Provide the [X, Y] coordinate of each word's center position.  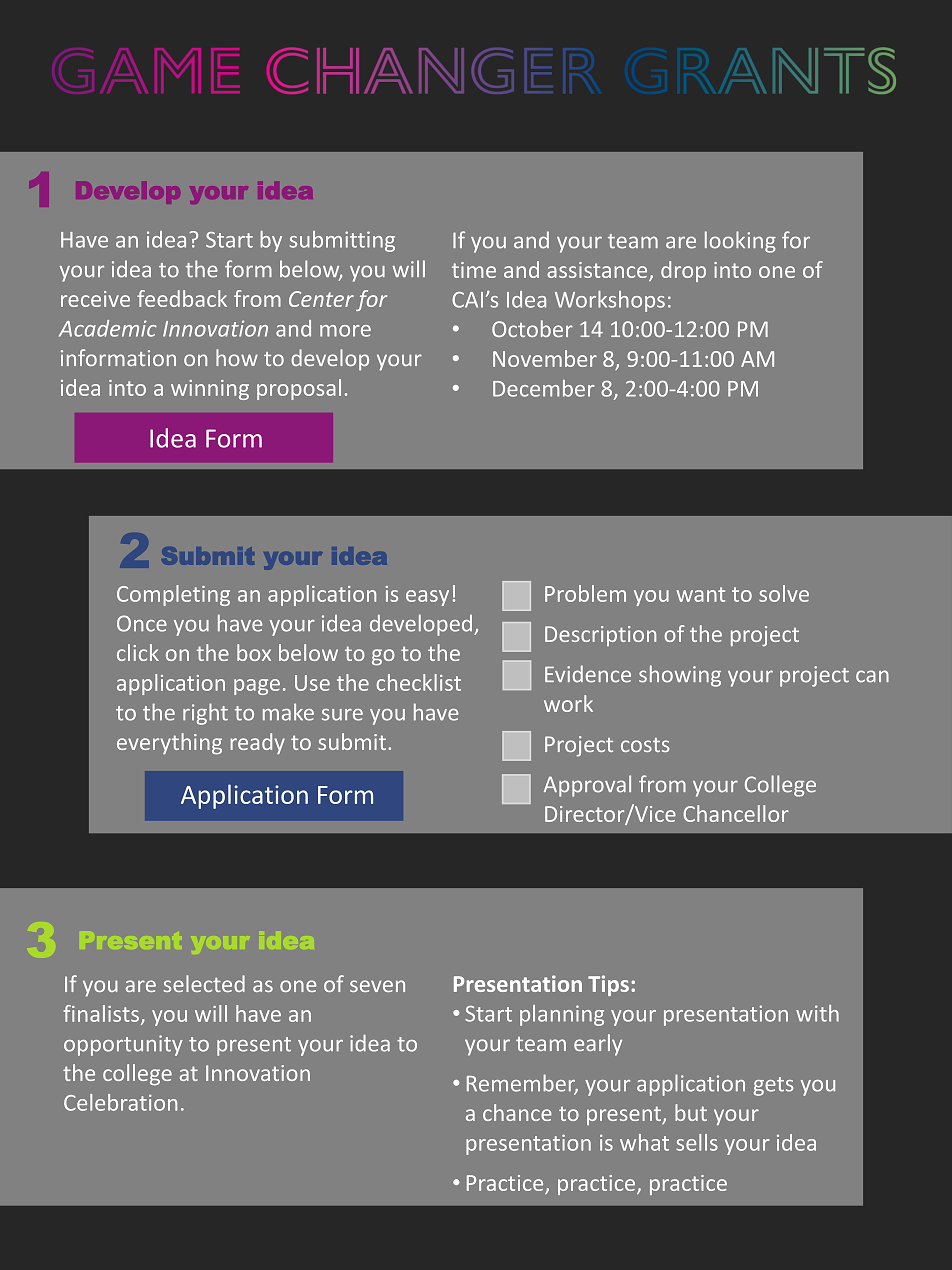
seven [377, 986]
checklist [418, 682]
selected [204, 983]
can [872, 676]
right [205, 714]
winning [210, 390]
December [544, 388]
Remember [522, 1084]
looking [740, 242]
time [474, 270]
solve [784, 593]
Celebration [120, 1102]
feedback [182, 298]
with [817, 1013]
